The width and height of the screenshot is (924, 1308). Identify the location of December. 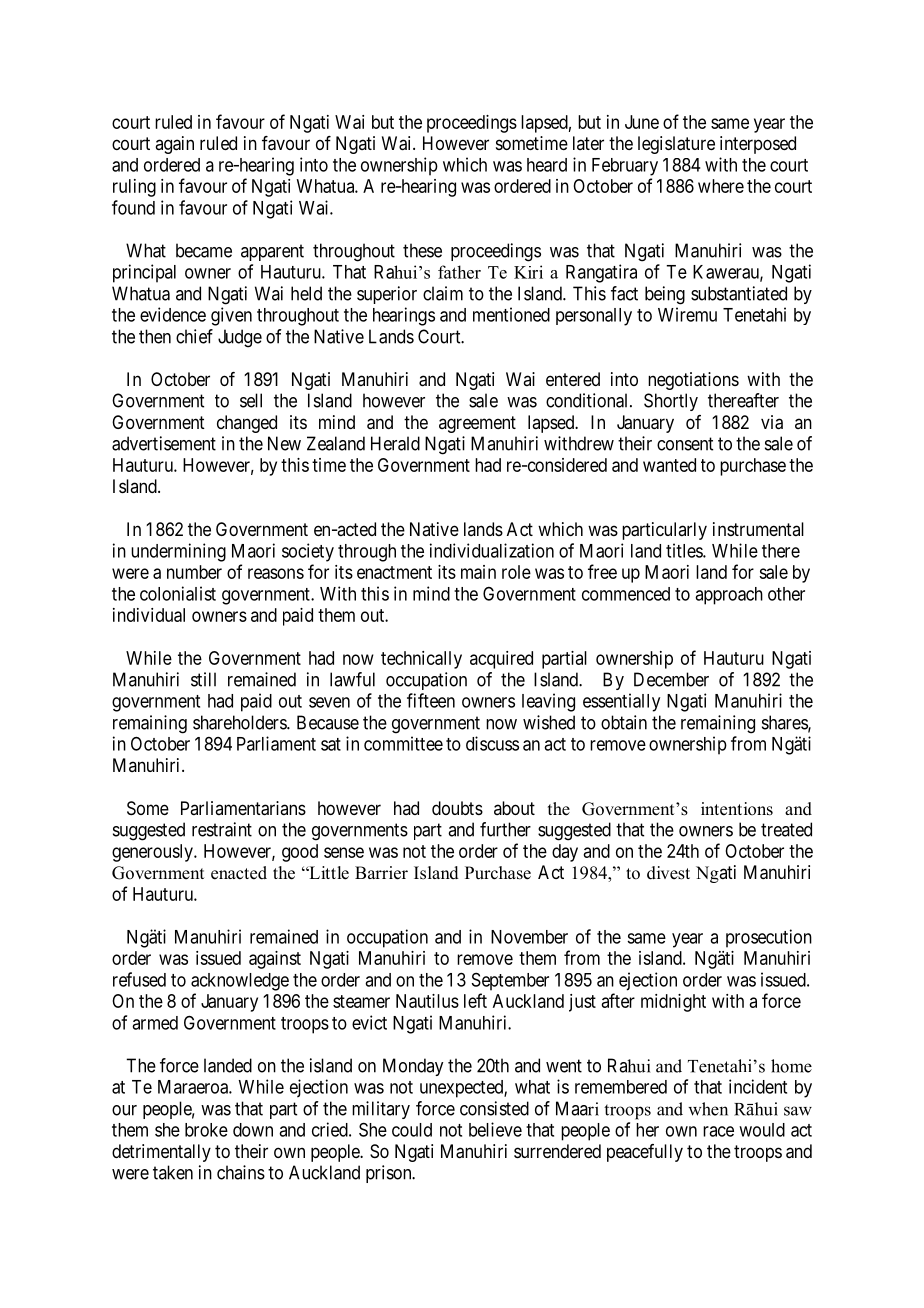
(671, 679).
